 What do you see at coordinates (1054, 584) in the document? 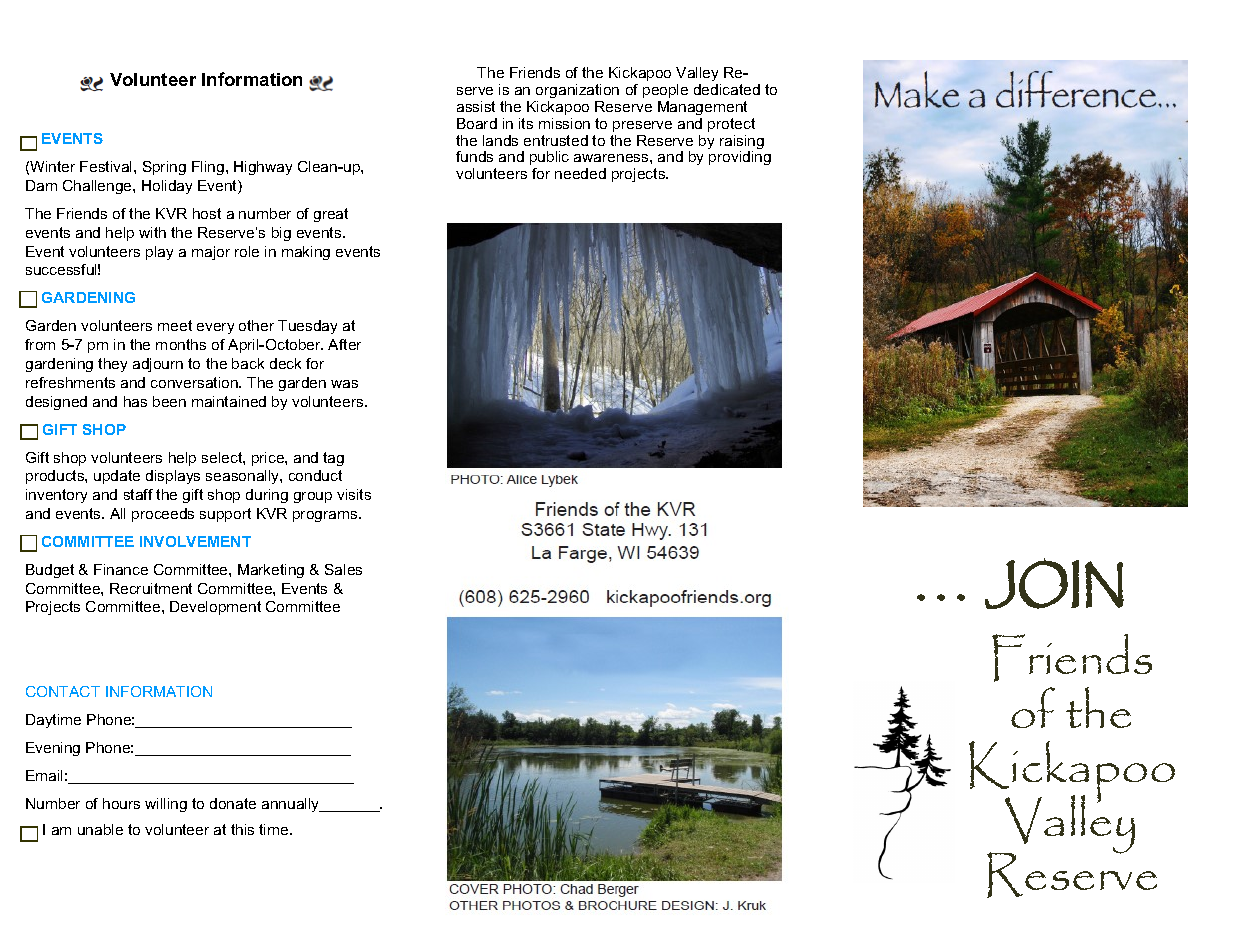
I see `JOIN` at bounding box center [1054, 584].
